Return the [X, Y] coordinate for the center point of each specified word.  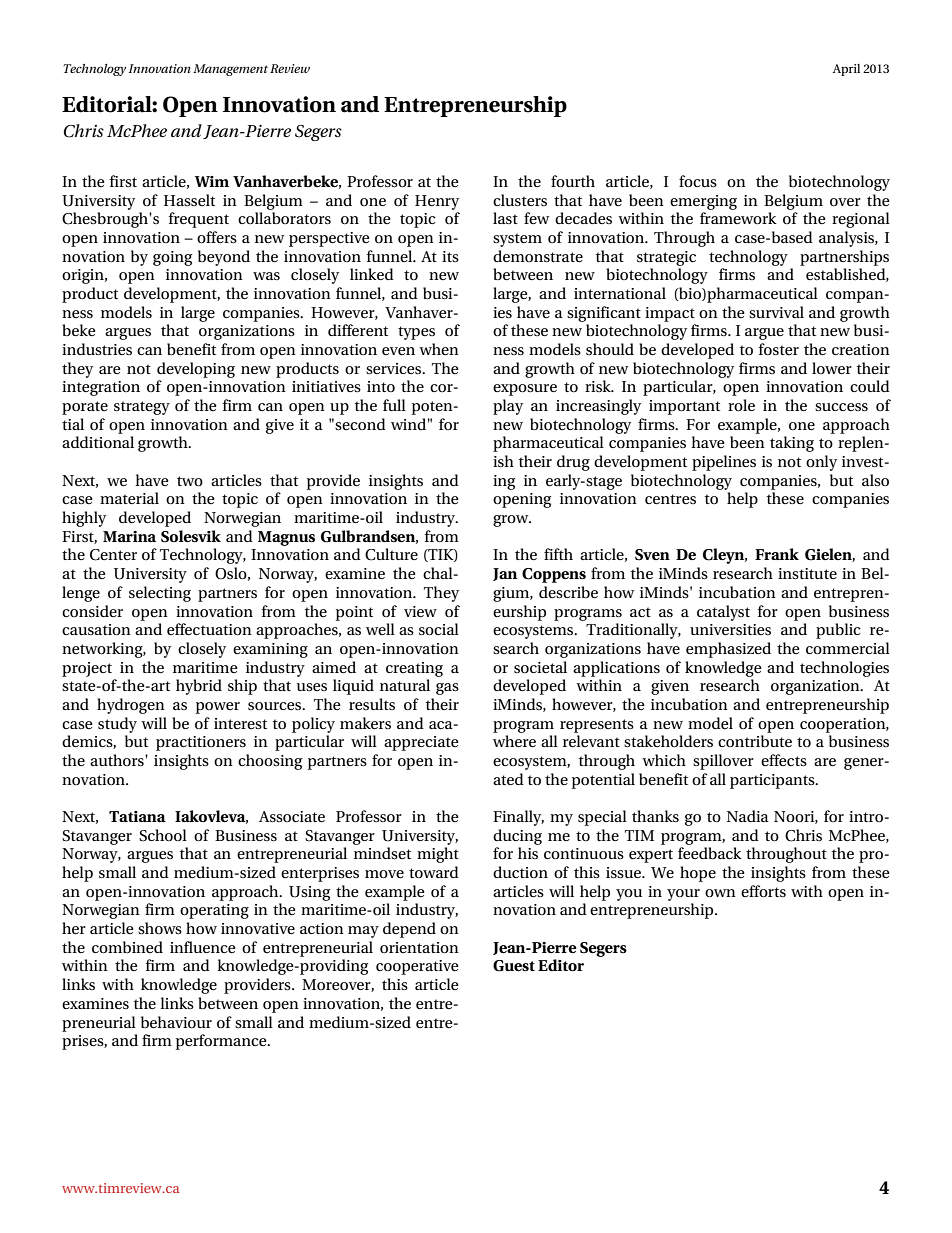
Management [230, 70]
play [508, 407]
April [846, 70]
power [218, 708]
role [741, 405]
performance [222, 1042]
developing [196, 370]
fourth [573, 181]
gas [447, 689]
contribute [755, 741]
